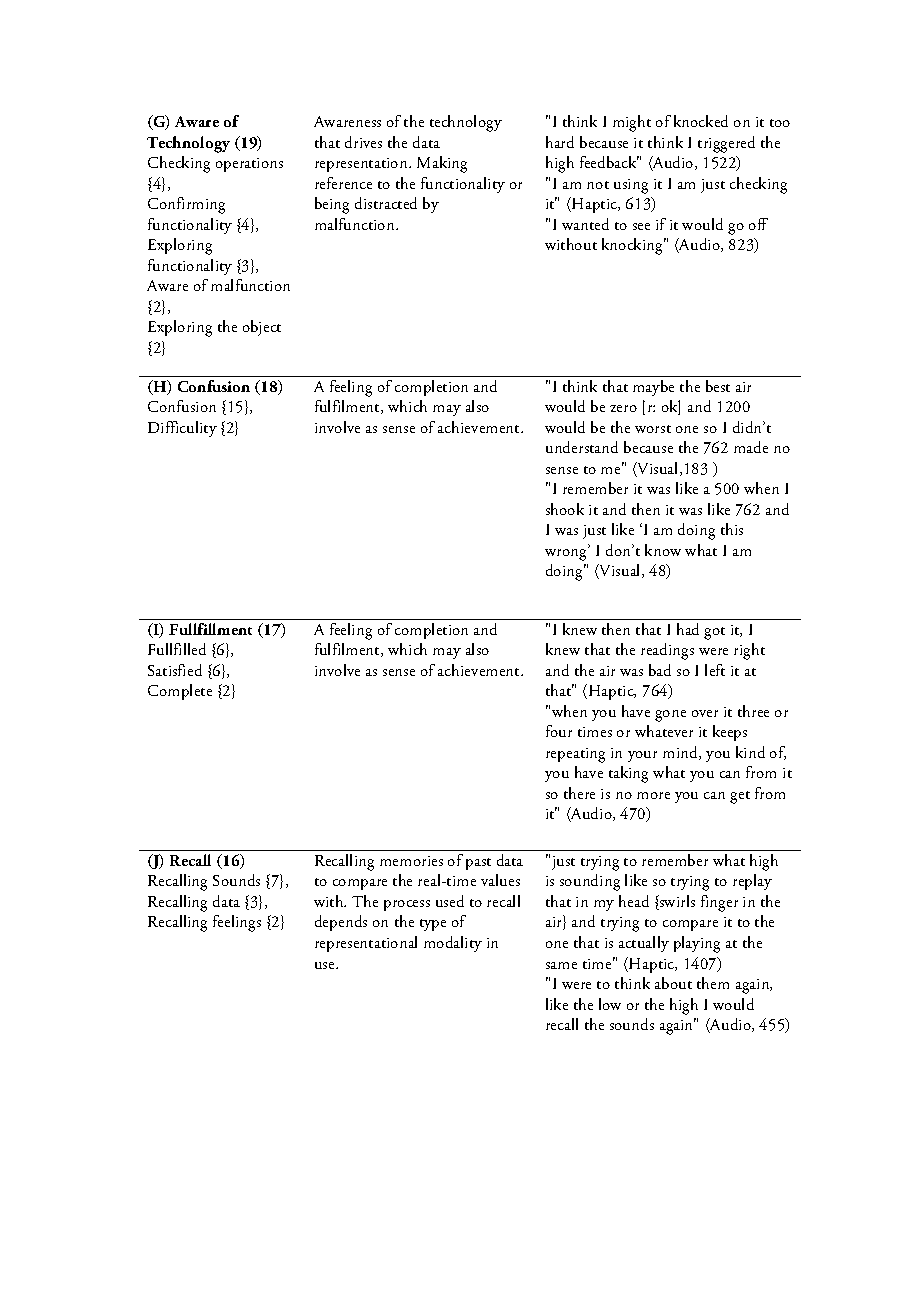 This document has width=924, height=1308. Describe the element at coordinates (567, 554) in the document. I see `wrong` at that location.
